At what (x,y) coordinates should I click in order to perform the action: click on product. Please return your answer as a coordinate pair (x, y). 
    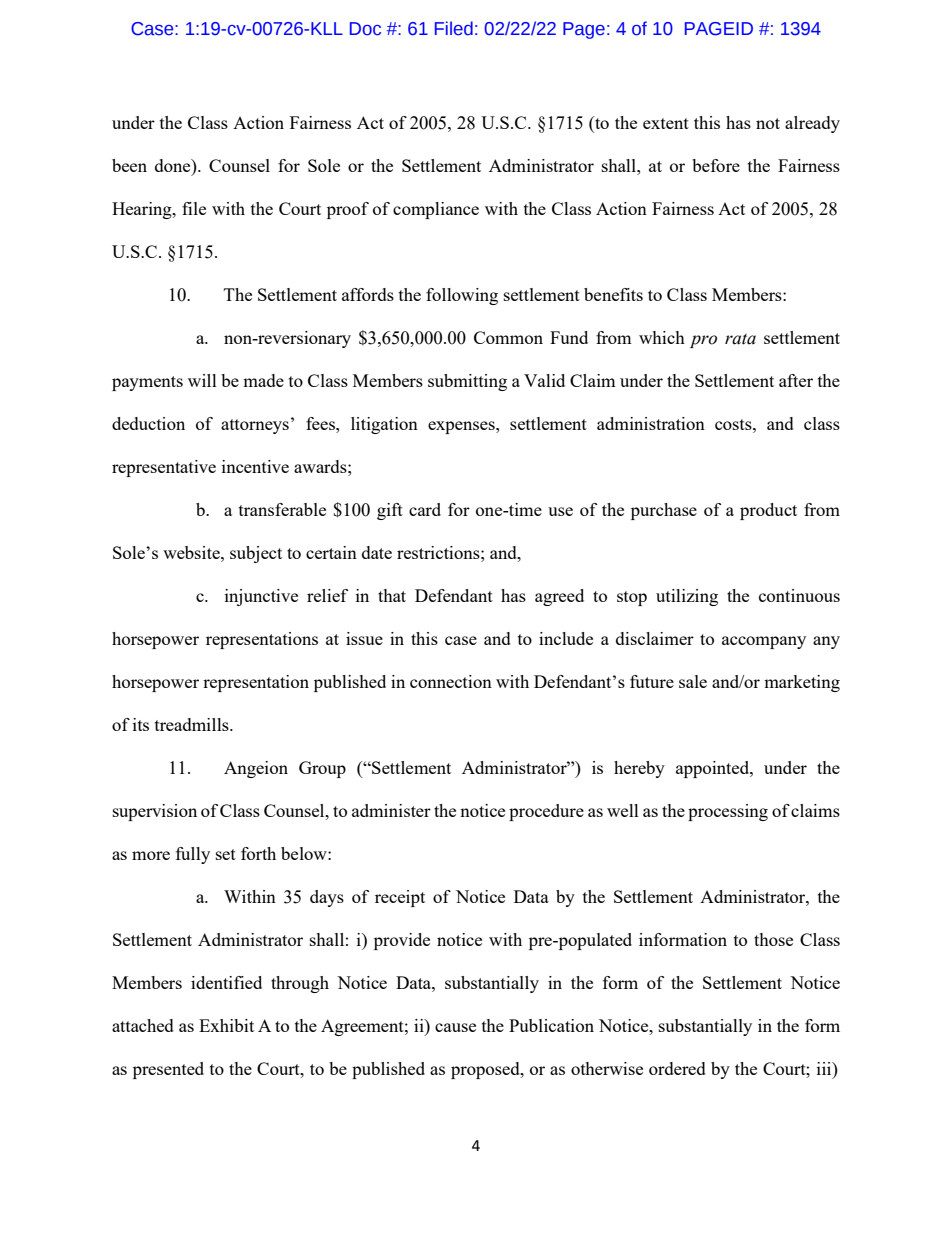
    Looking at the image, I should click on (768, 511).
